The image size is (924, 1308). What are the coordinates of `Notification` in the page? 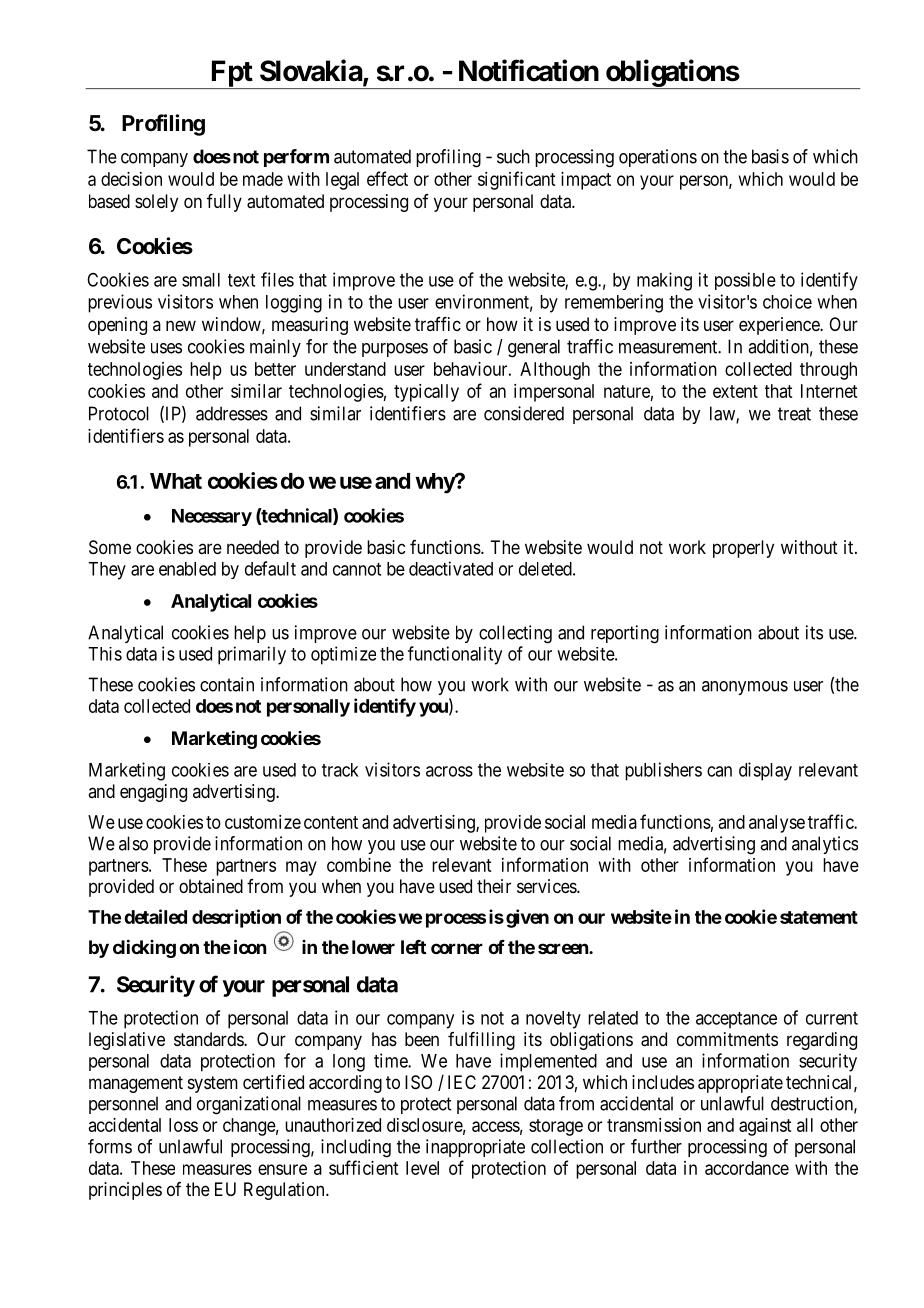 It's located at (529, 70).
